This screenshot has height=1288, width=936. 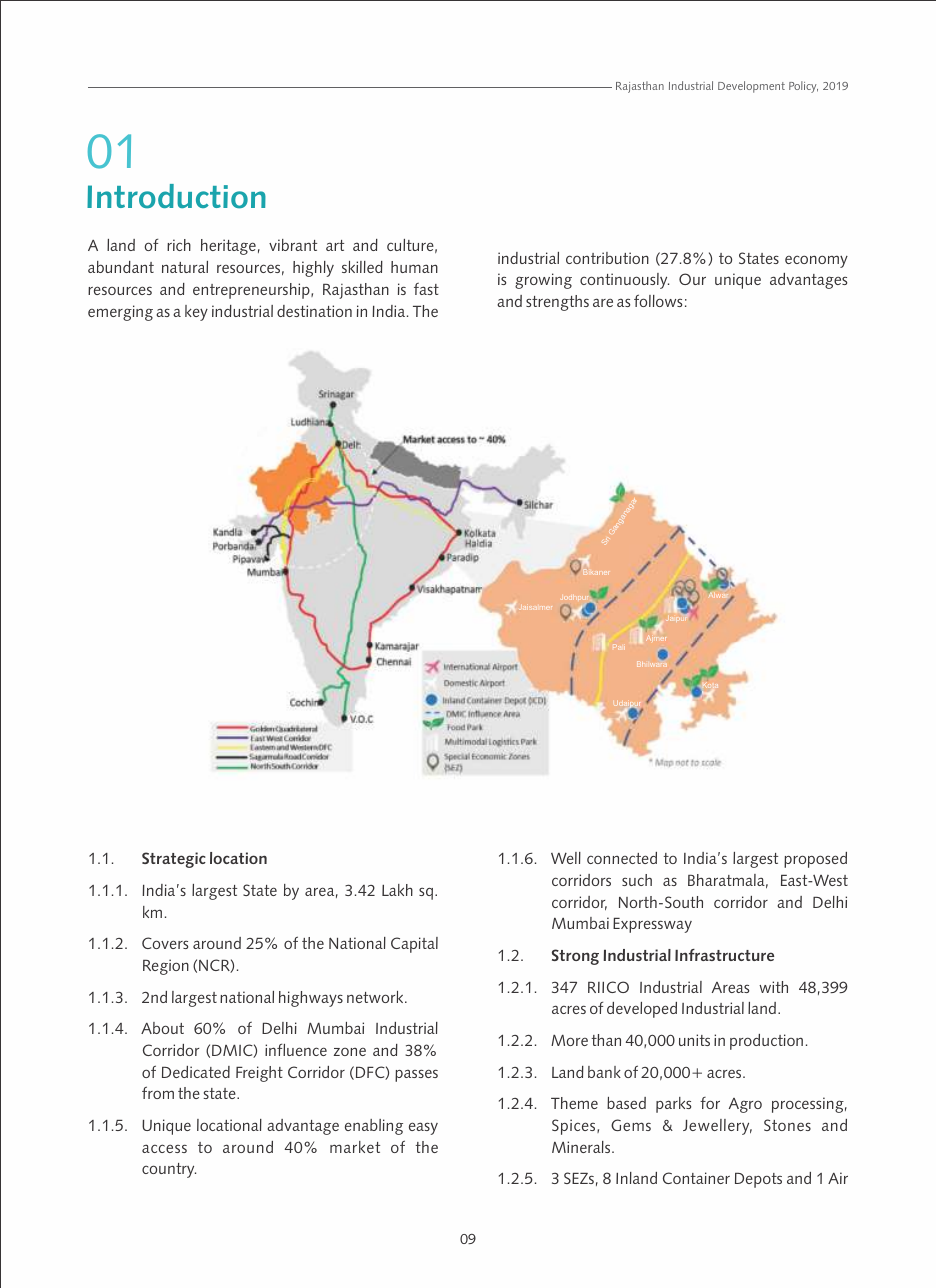 I want to click on Jaipur, so click(x=676, y=619).
